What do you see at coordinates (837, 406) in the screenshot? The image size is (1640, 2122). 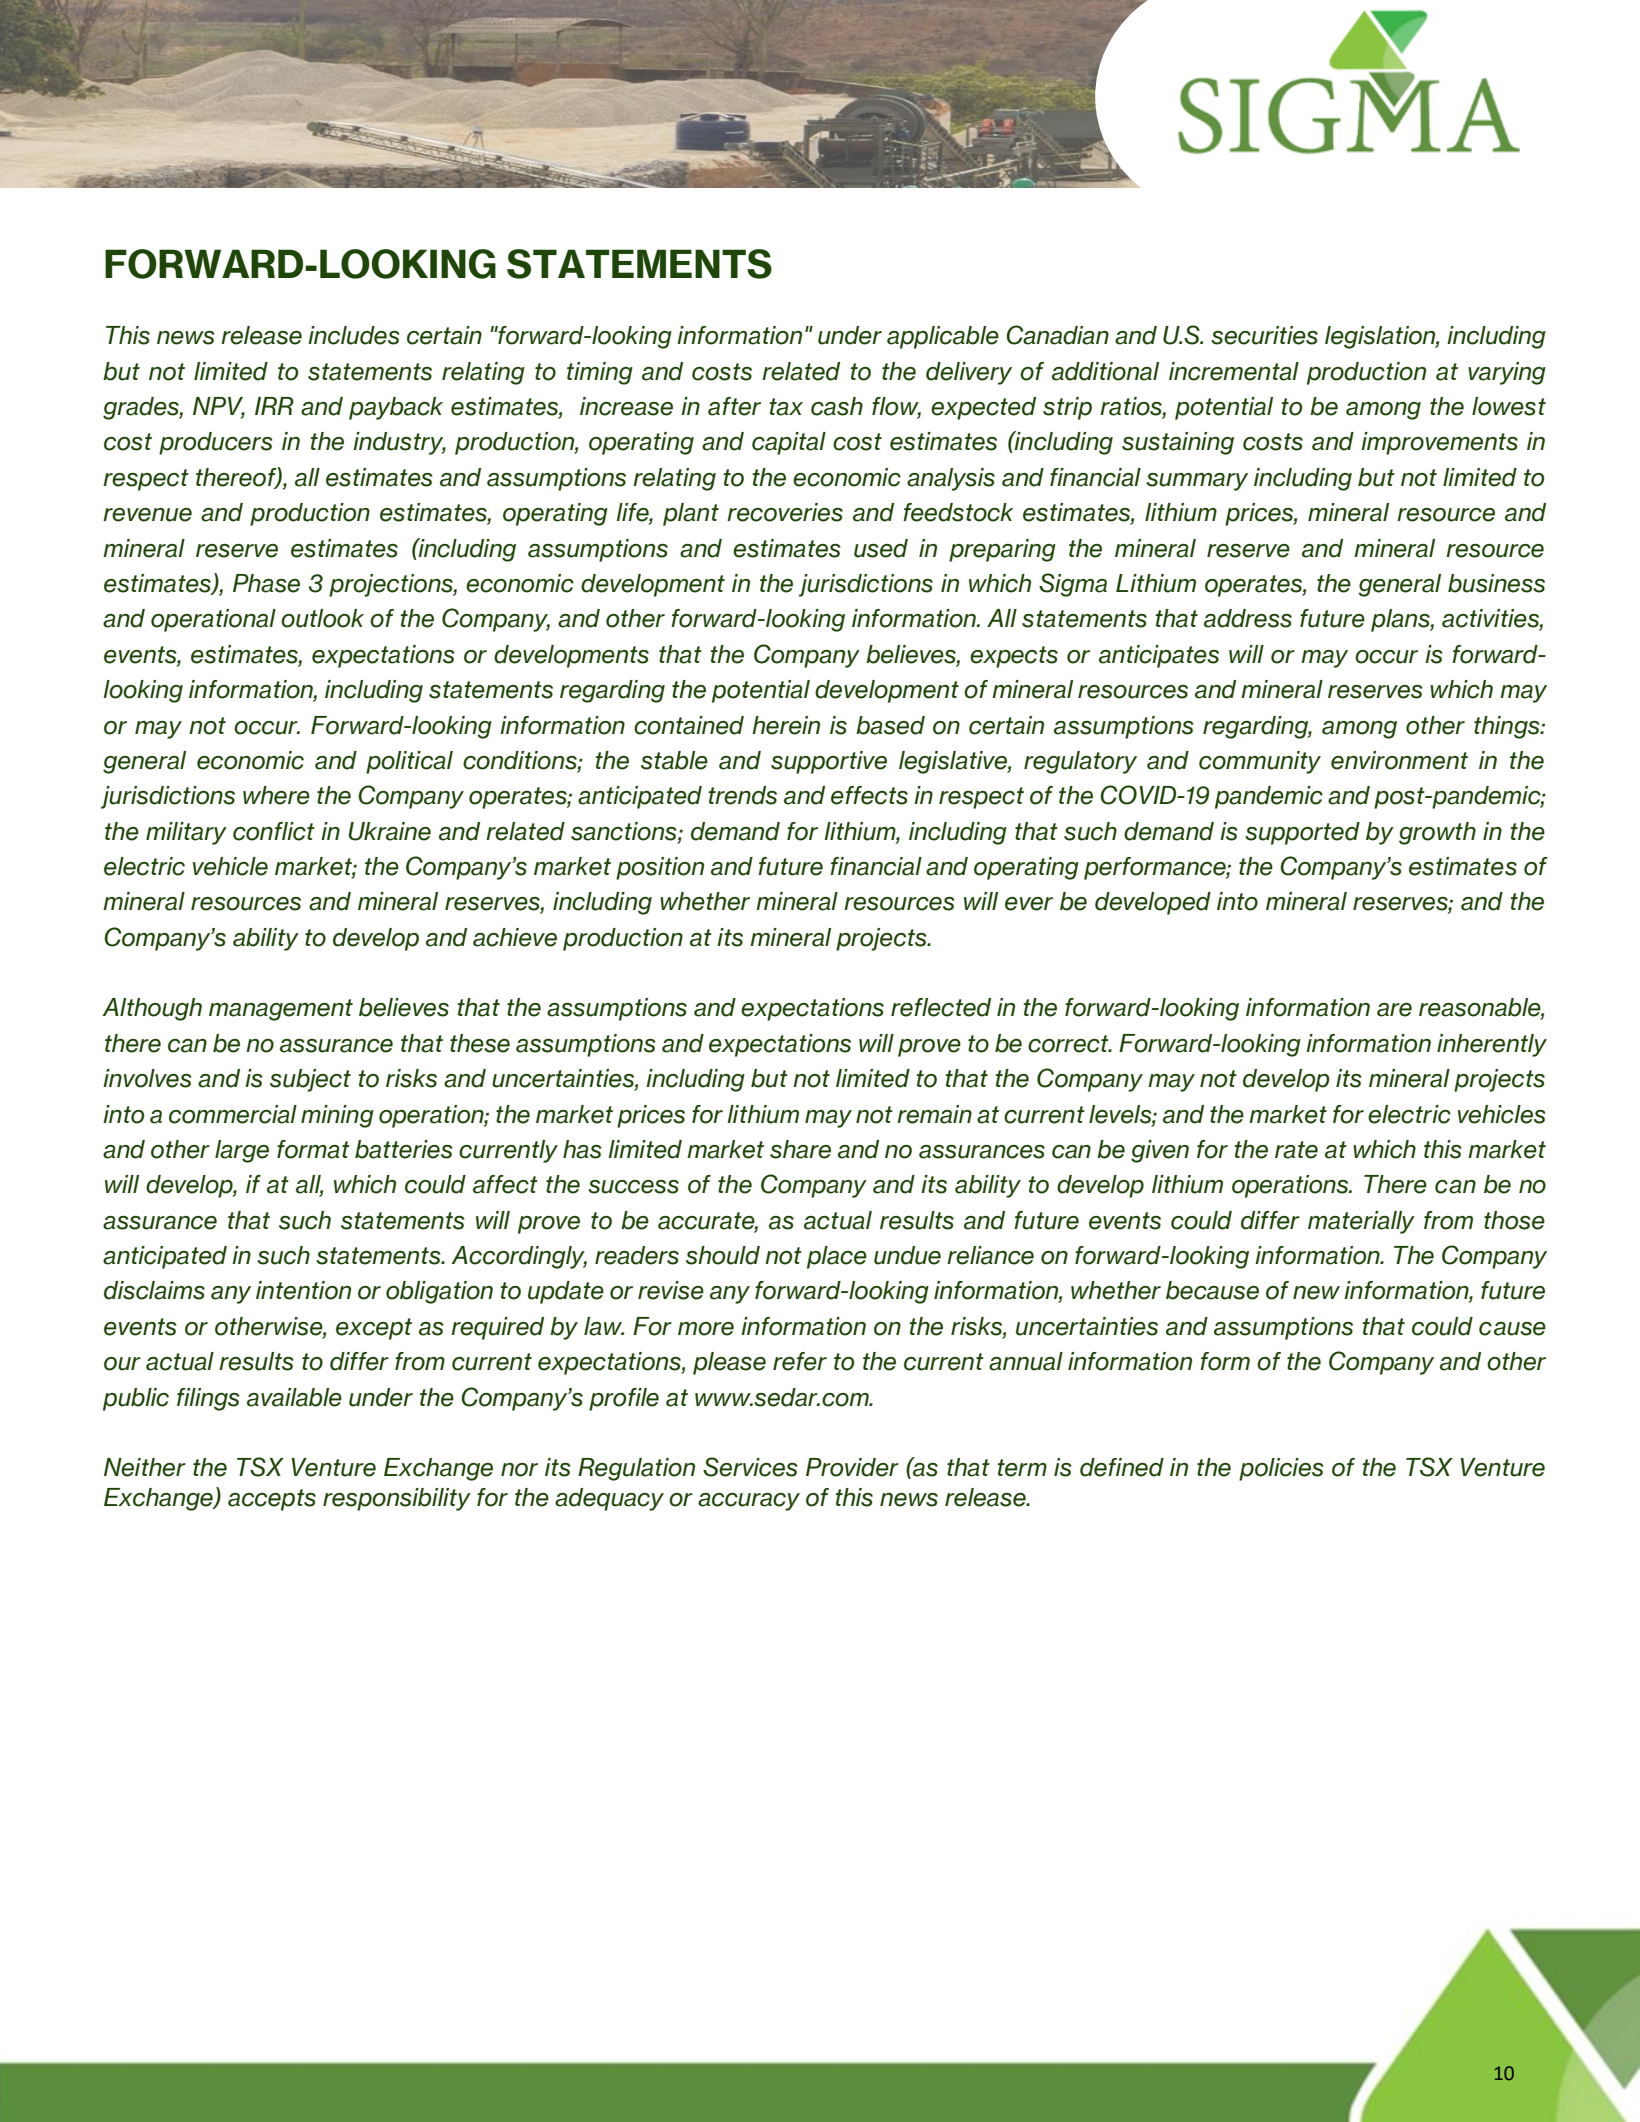 I see `cash` at bounding box center [837, 406].
